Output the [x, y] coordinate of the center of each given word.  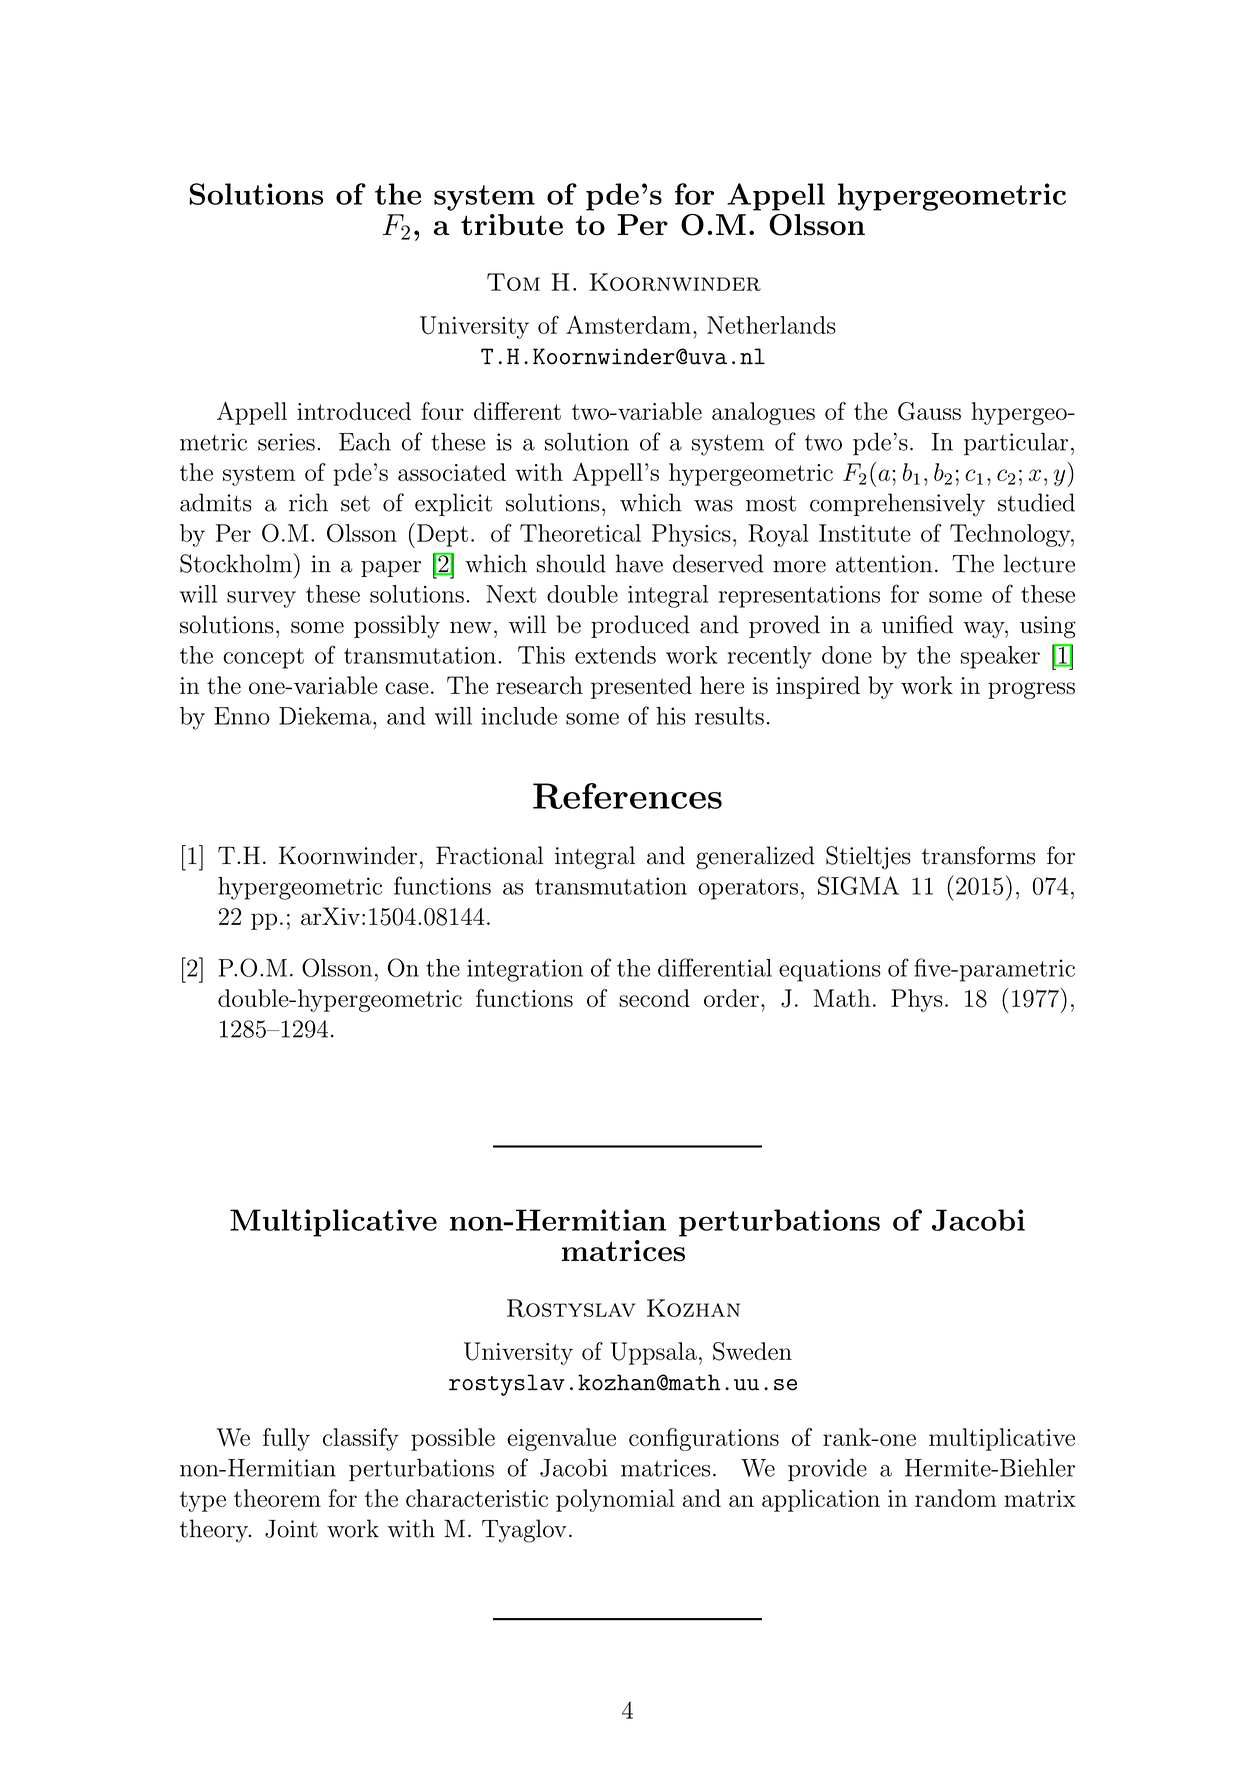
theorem [277, 1498]
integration [525, 970]
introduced [354, 411]
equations [830, 970]
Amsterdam [628, 325]
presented [641, 687]
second [654, 998]
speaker [1000, 657]
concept [263, 658]
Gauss [929, 411]
